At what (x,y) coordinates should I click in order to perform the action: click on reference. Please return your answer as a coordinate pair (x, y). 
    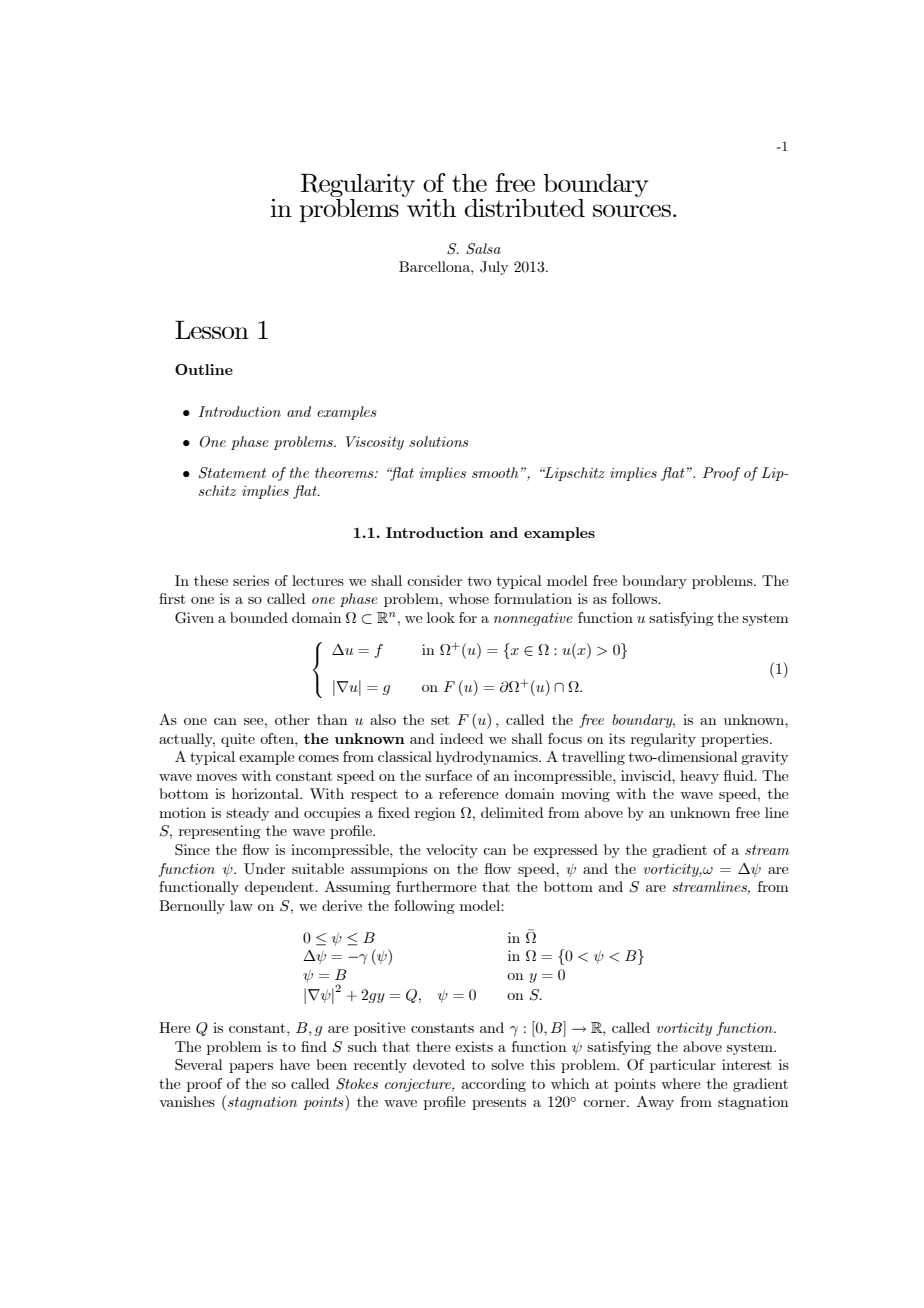
    Looking at the image, I should click on (469, 793).
